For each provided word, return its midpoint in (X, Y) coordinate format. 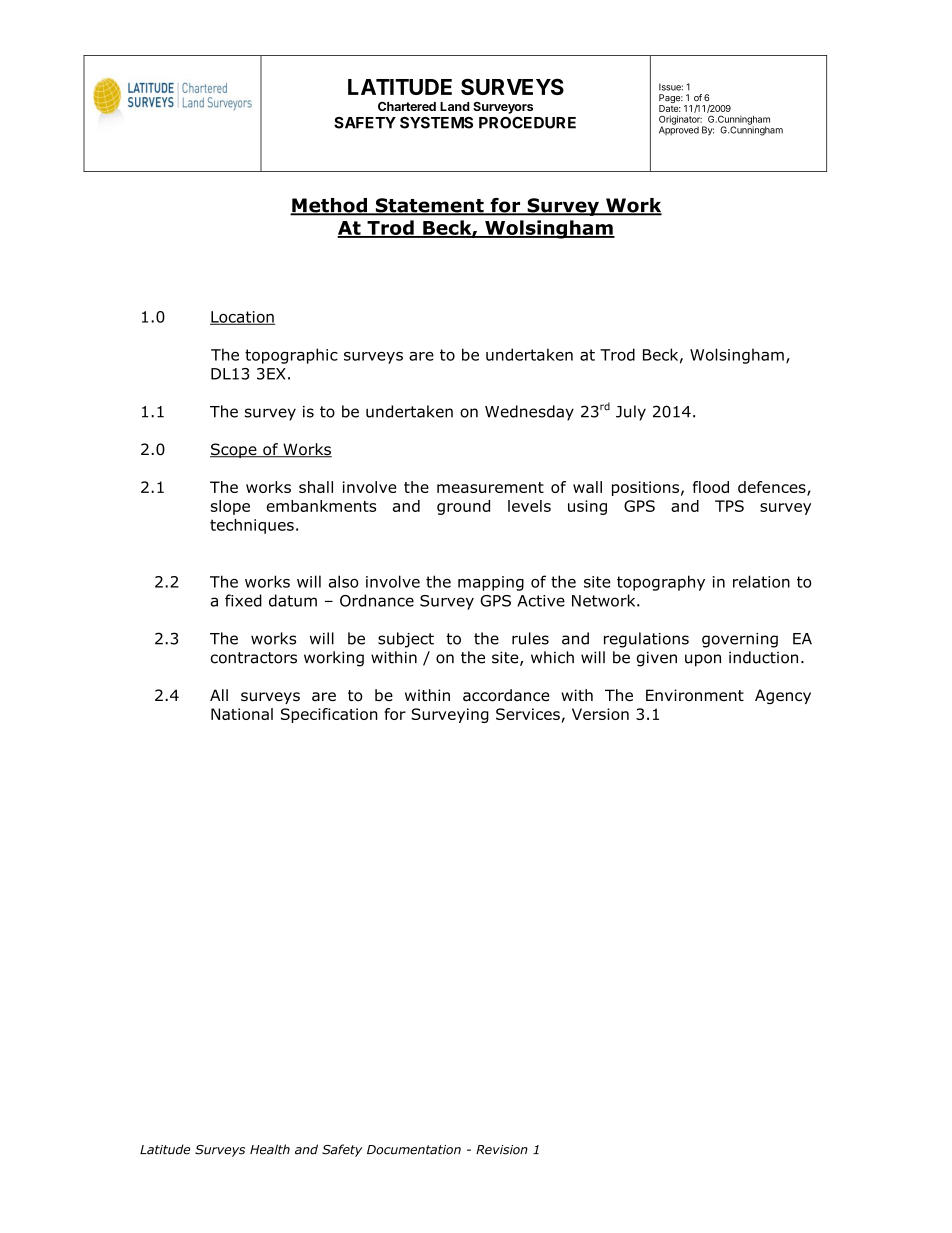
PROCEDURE (527, 123)
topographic (291, 356)
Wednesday (529, 413)
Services (529, 715)
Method (329, 206)
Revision (502, 1150)
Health (270, 1149)
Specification (329, 715)
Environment (695, 695)
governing (740, 640)
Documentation (414, 1150)
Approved (679, 129)
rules (530, 638)
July (631, 413)
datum (293, 600)
